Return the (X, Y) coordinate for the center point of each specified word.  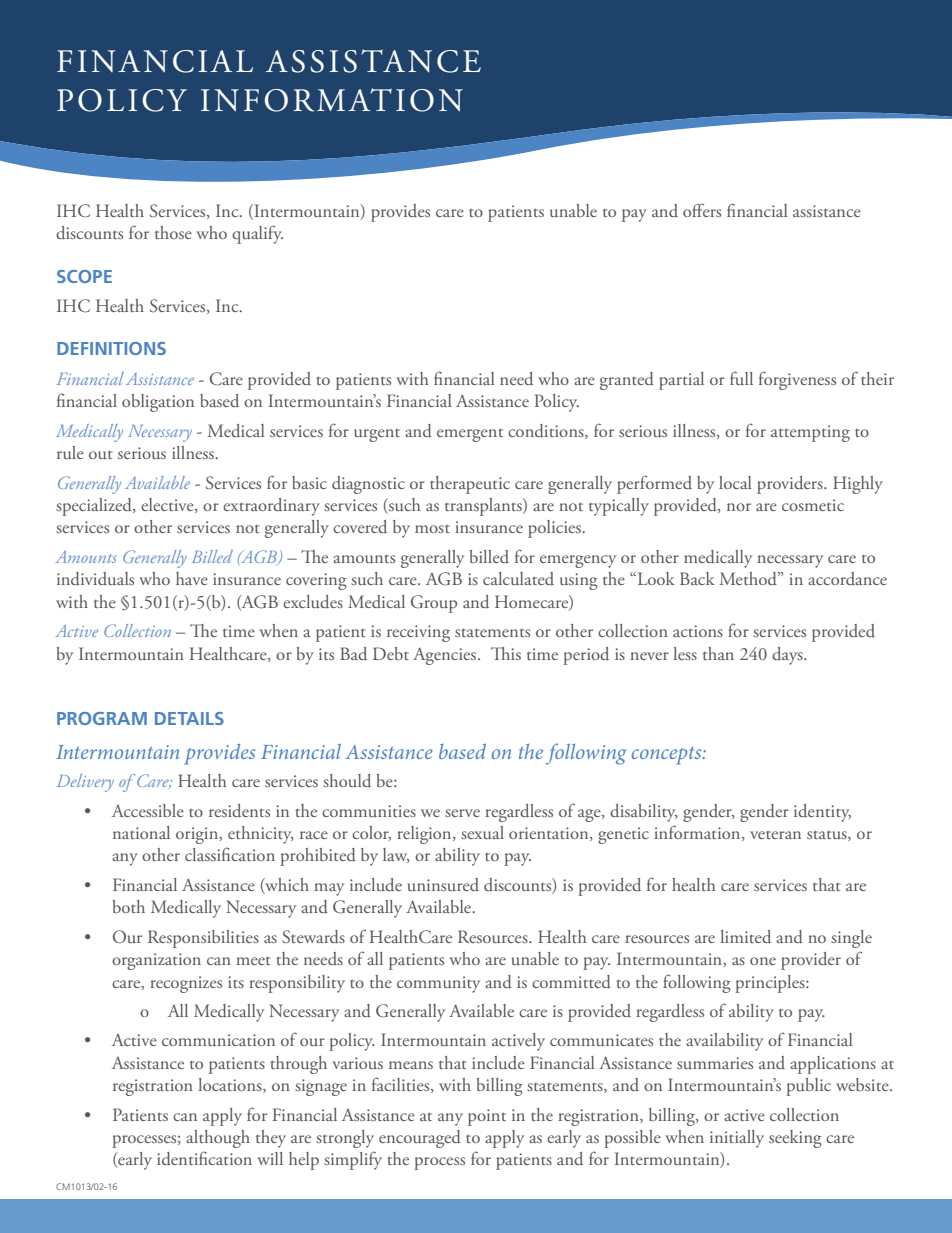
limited (746, 936)
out (101, 454)
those (173, 232)
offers (702, 210)
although (218, 1139)
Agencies (446, 656)
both (129, 906)
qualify (257, 234)
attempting (810, 433)
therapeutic (470, 485)
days (788, 656)
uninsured (443, 885)
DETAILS (189, 718)
